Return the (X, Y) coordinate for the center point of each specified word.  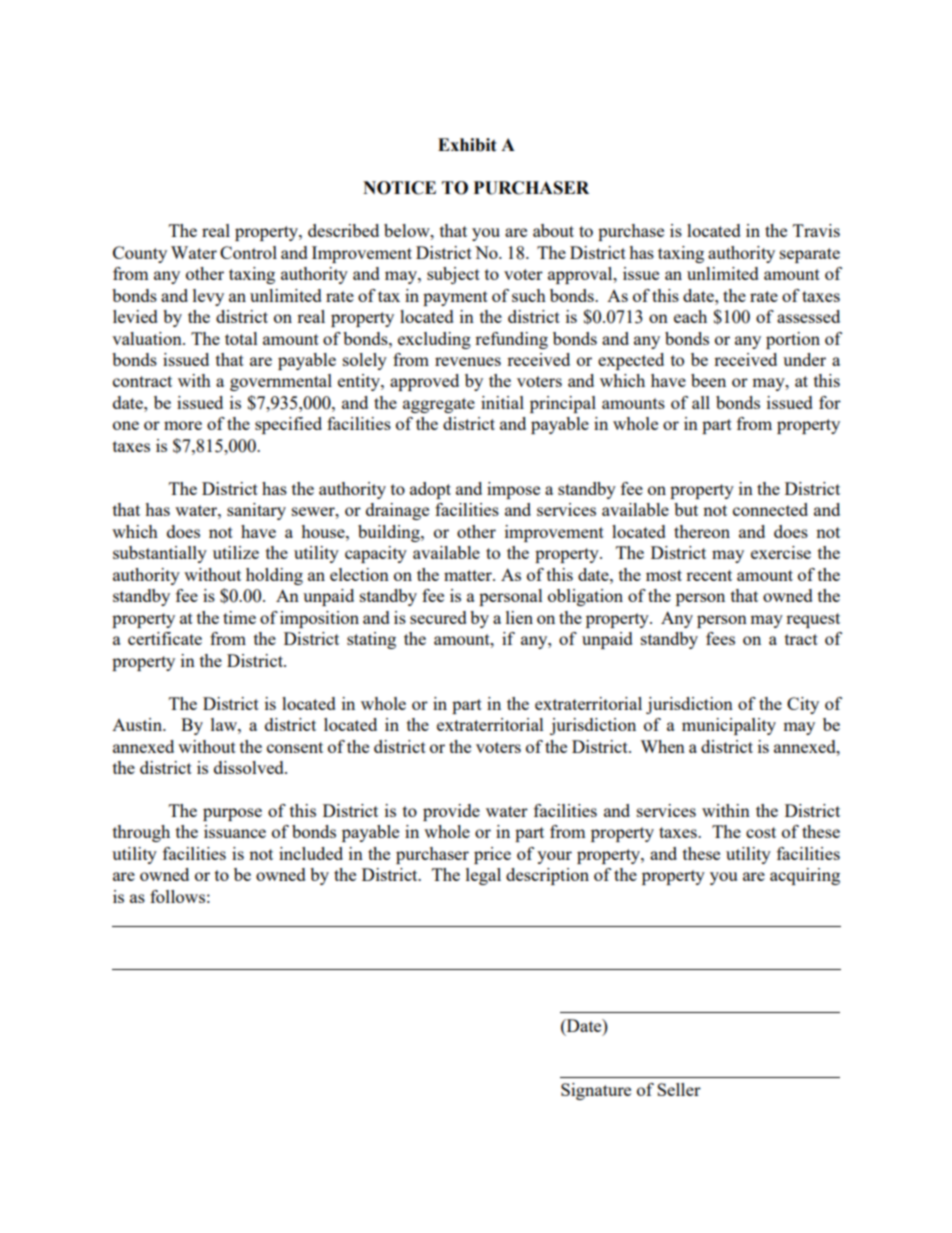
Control (248, 252)
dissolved (250, 767)
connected (770, 509)
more (183, 425)
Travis (816, 230)
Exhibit (467, 145)
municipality (729, 726)
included (311, 853)
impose (513, 490)
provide (451, 812)
